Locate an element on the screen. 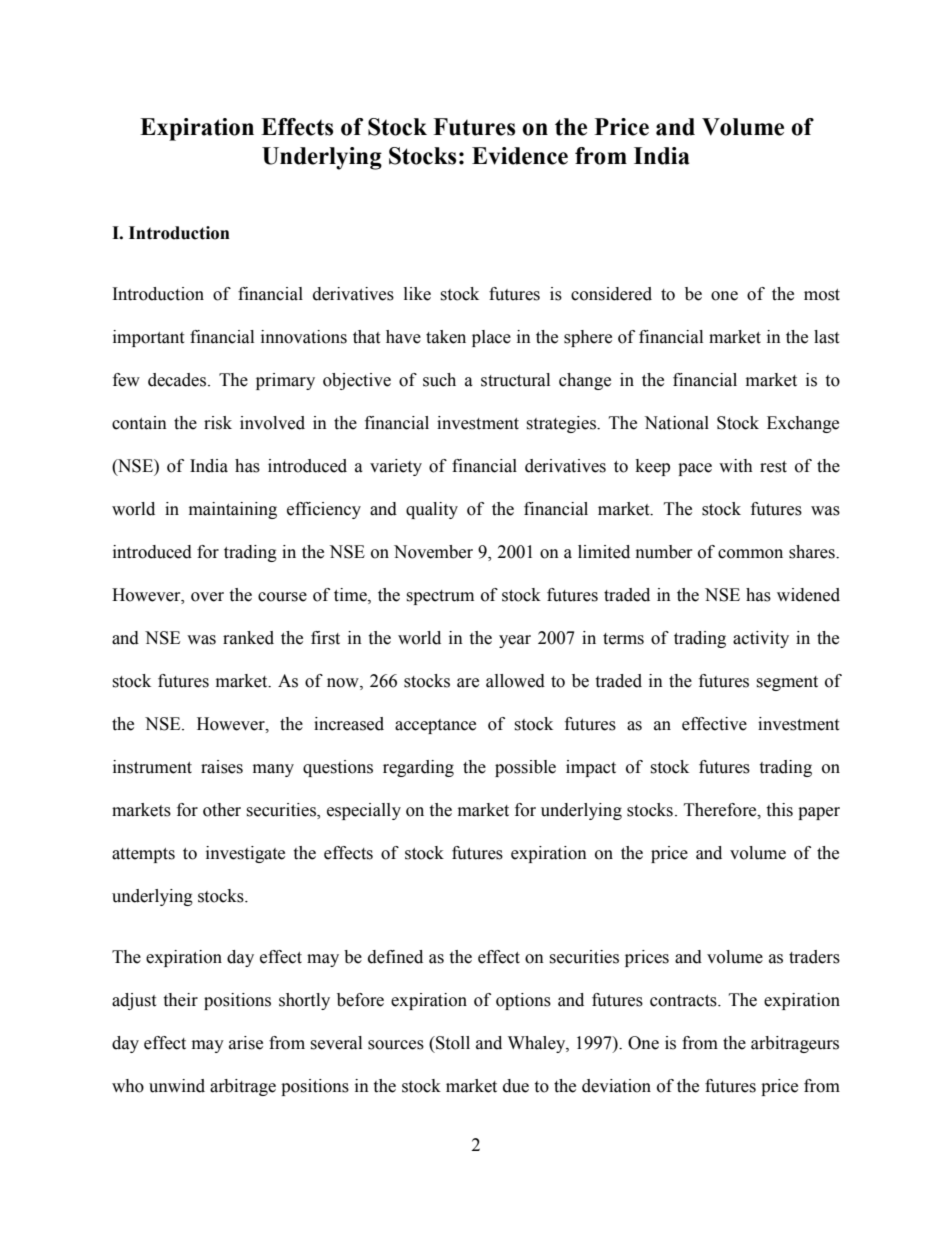  most is located at coordinates (822, 295).
